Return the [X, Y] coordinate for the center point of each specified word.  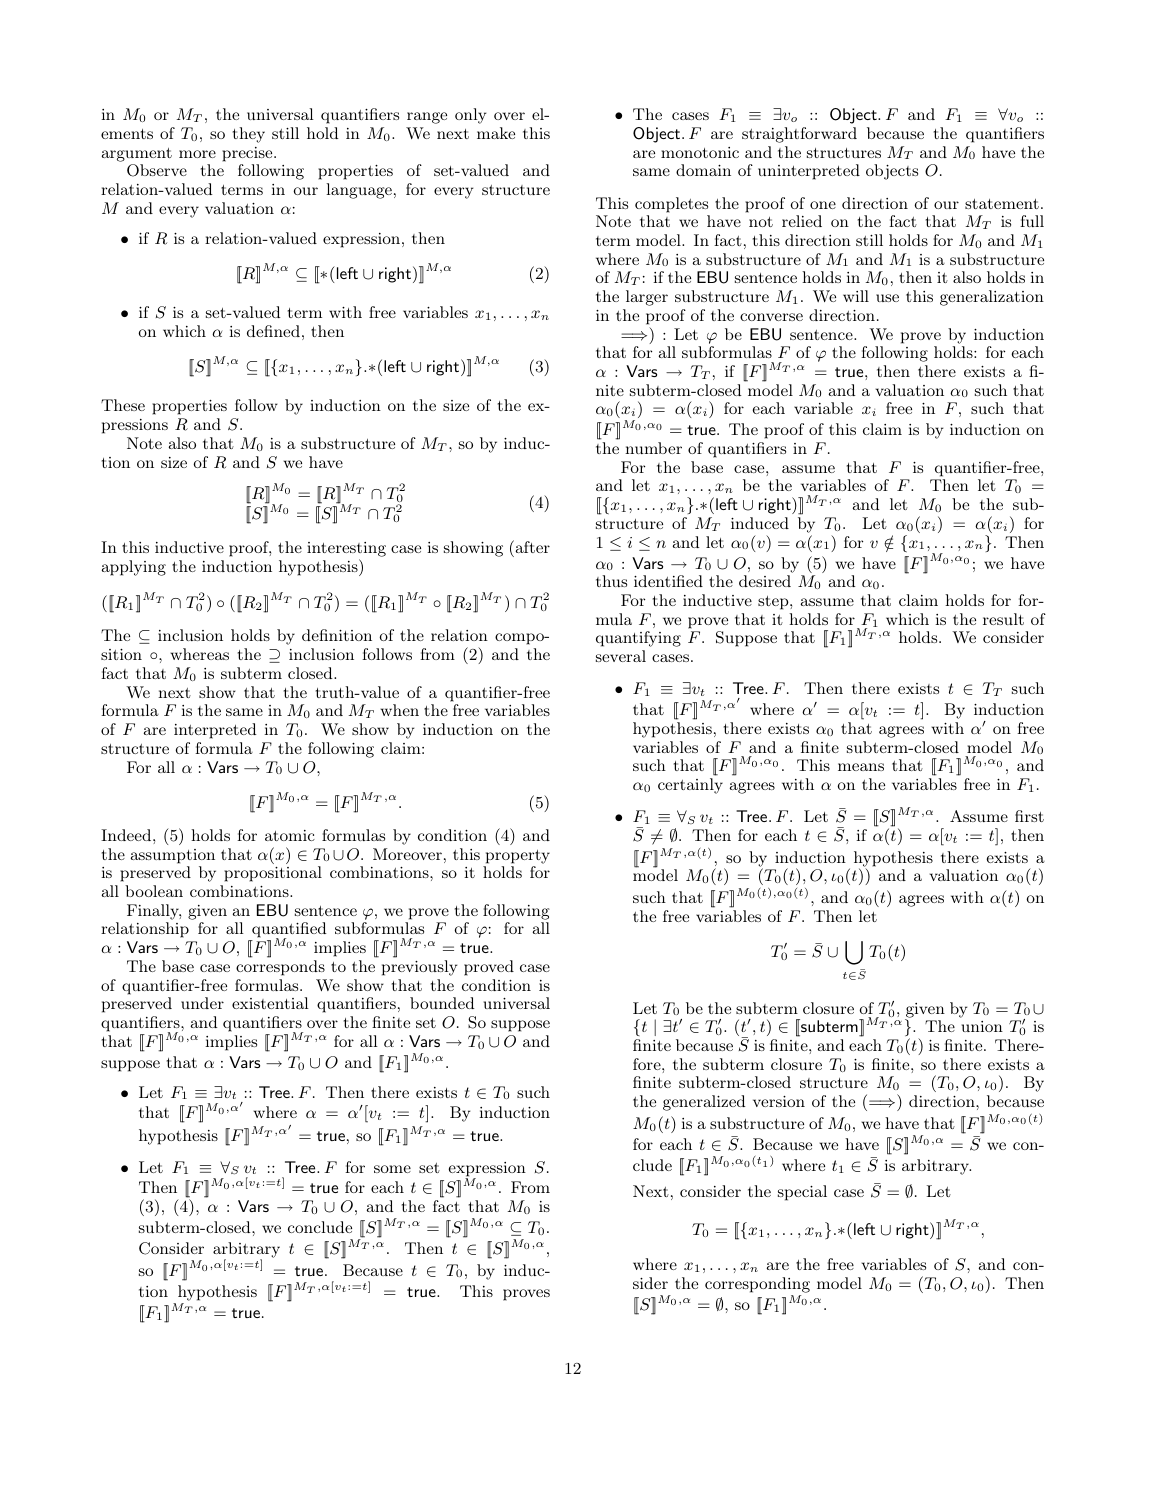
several [621, 656]
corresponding [757, 1285]
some [392, 1169]
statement [1002, 204]
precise [248, 154]
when [399, 710]
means [861, 767]
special [802, 1193]
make [496, 133]
